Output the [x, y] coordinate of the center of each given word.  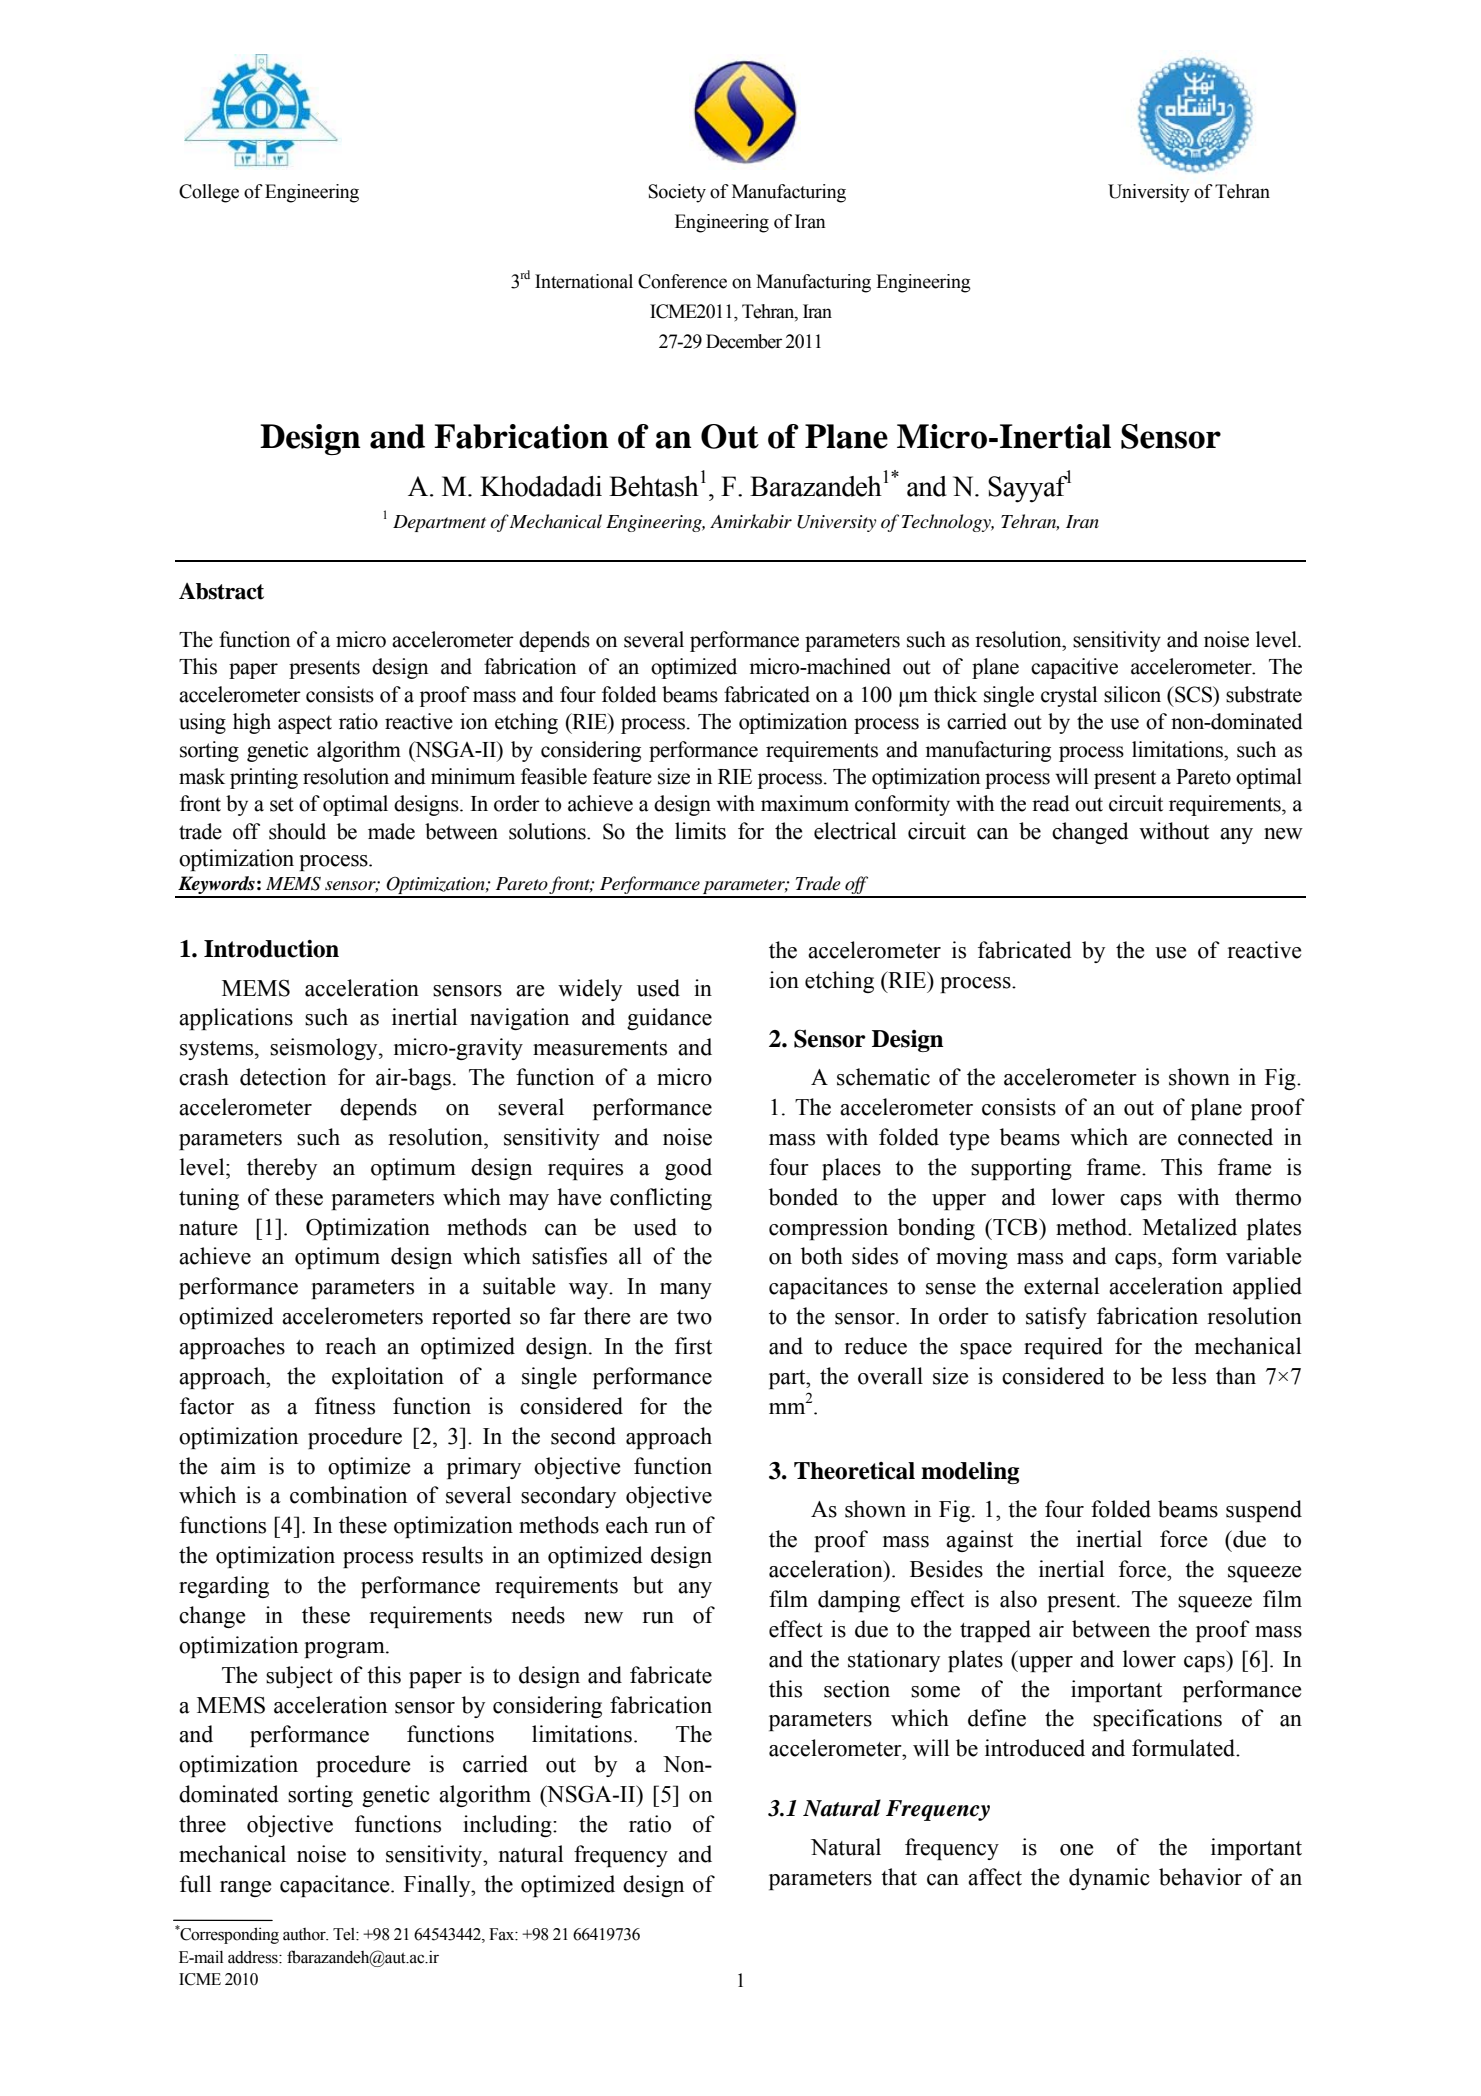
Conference [682, 281]
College [209, 193]
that [899, 1877]
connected [1225, 1137]
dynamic [1109, 1879]
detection [283, 1077]
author [305, 1934]
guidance [669, 1019]
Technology [948, 523]
